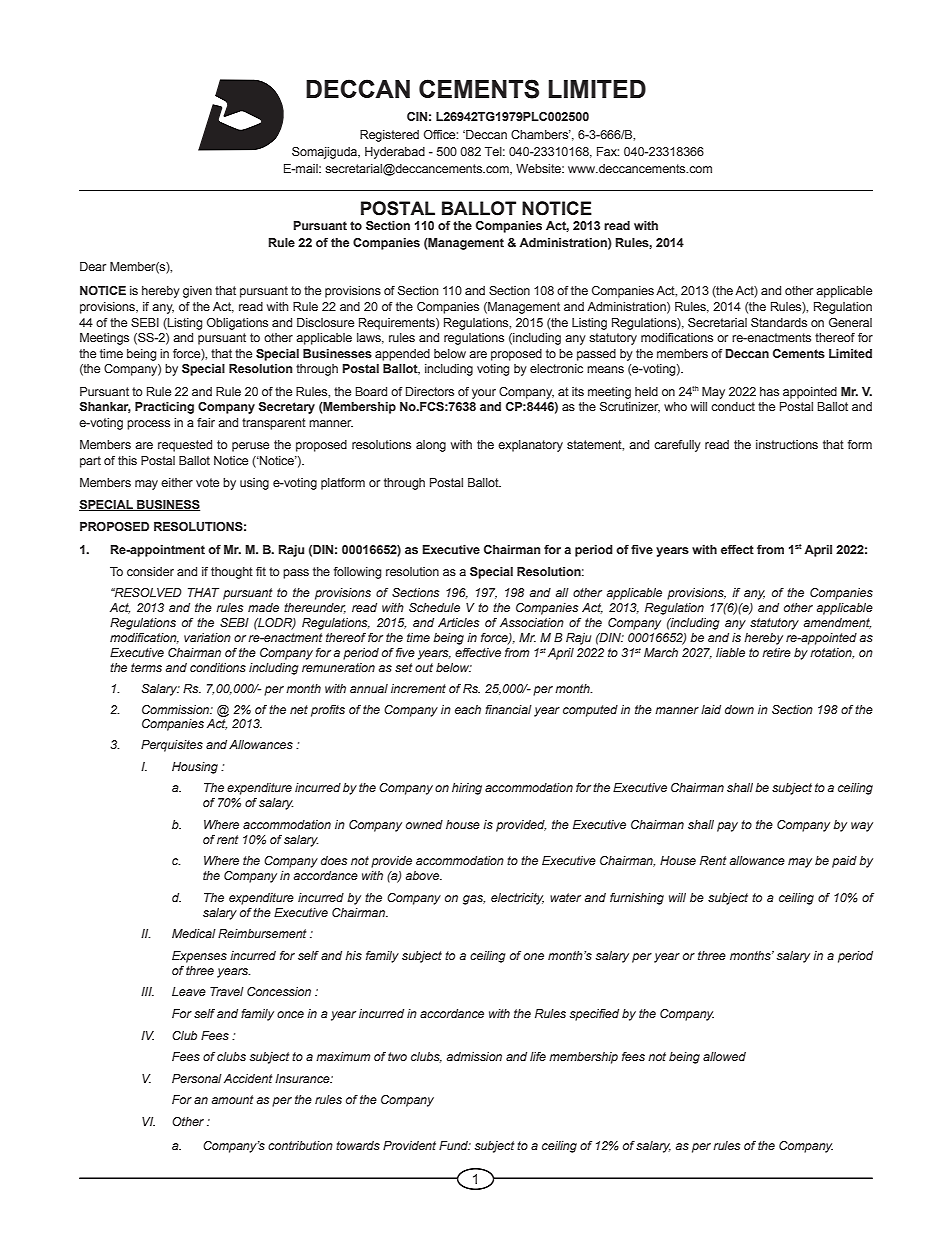 This screenshot has height=1233, width=952. I want to click on Fund, so click(455, 1145).
